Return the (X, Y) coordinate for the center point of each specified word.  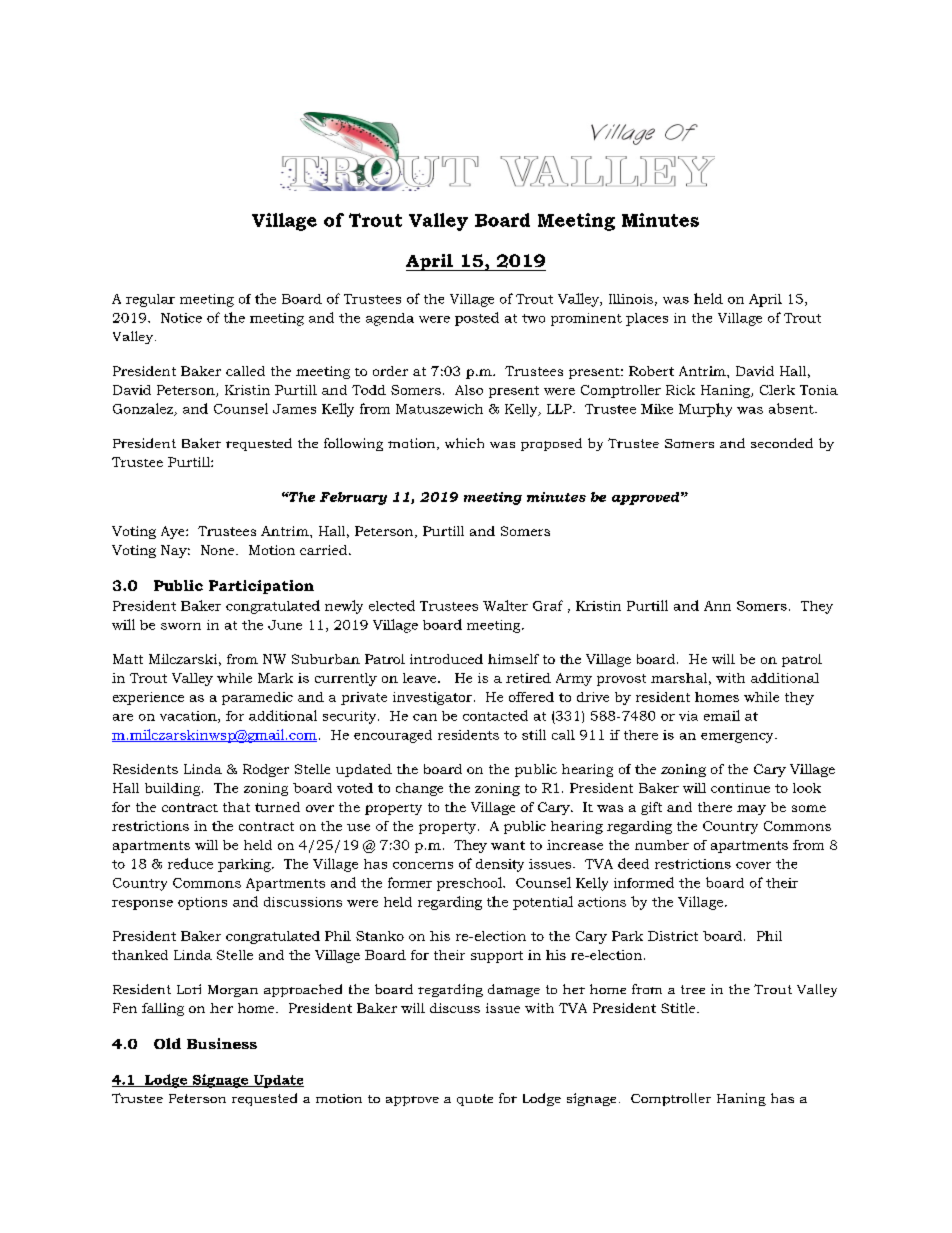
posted (477, 319)
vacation (189, 717)
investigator (432, 698)
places (647, 319)
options (202, 903)
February (353, 498)
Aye (174, 532)
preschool (470, 884)
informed (644, 882)
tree (693, 989)
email (722, 715)
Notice (181, 318)
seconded (782, 443)
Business (222, 1043)
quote (475, 1100)
